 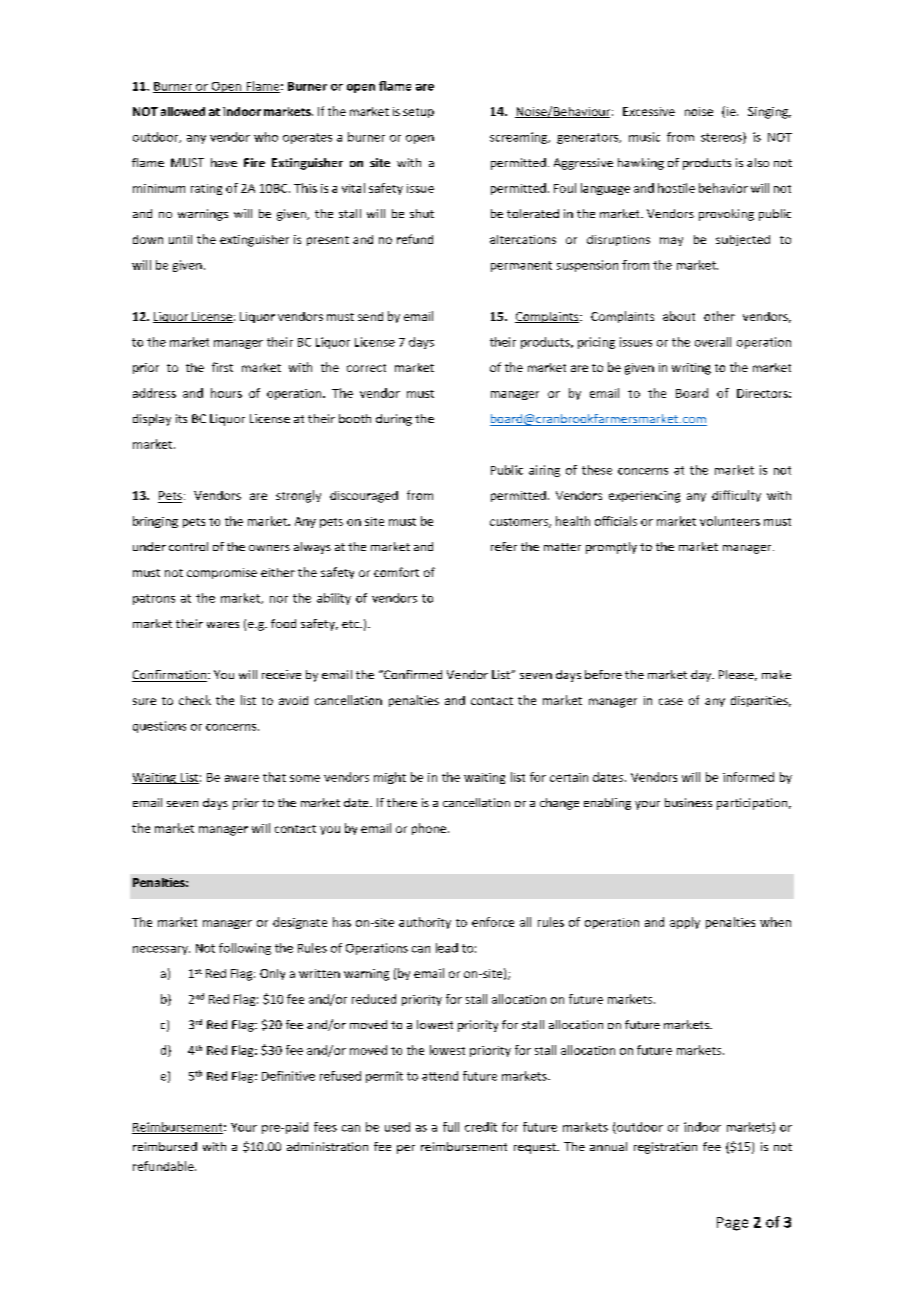 I want to click on apply, so click(x=685, y=923).
